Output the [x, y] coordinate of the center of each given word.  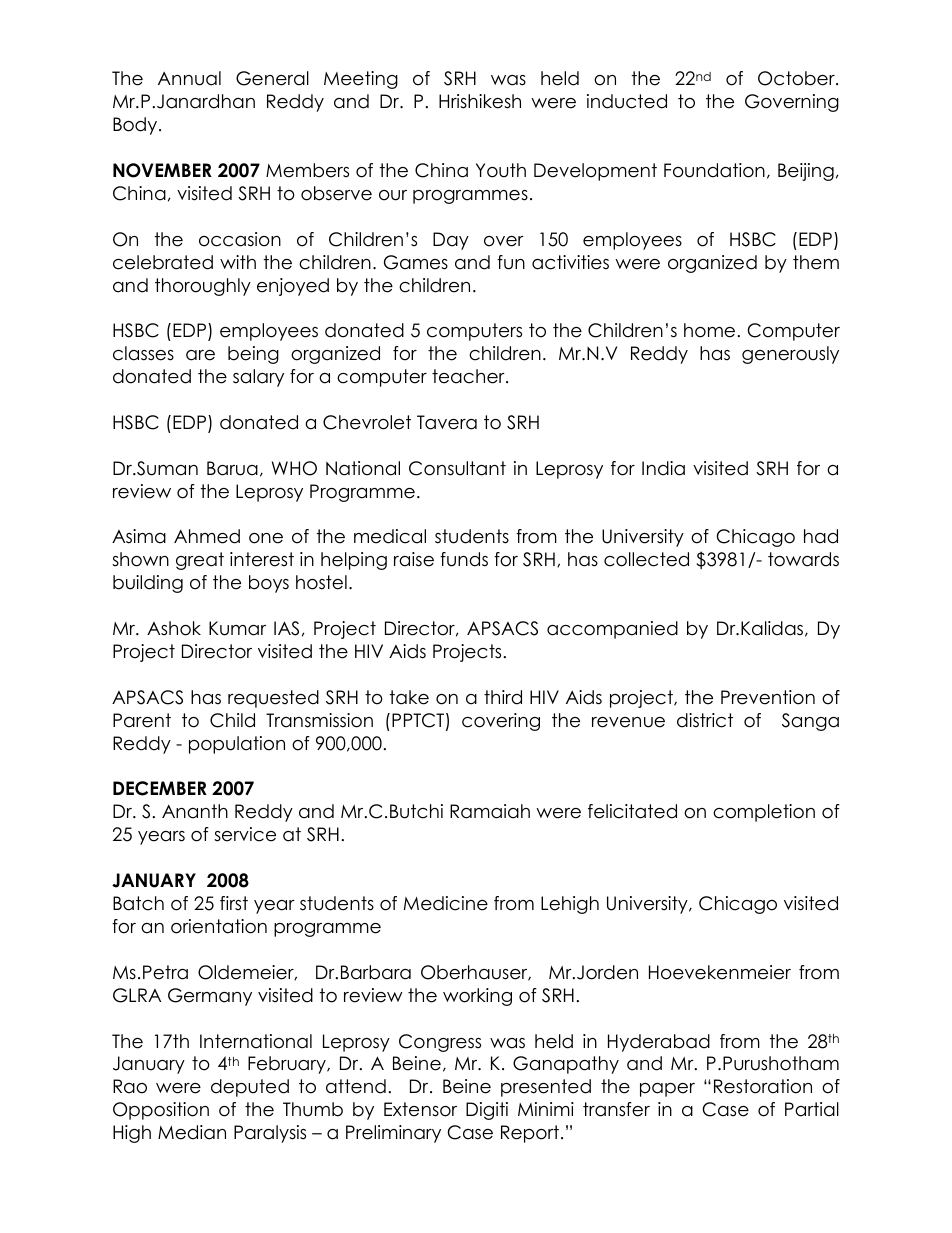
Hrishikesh [480, 101]
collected [646, 559]
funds [464, 559]
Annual [189, 78]
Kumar [237, 628]
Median [192, 1132]
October [797, 78]
